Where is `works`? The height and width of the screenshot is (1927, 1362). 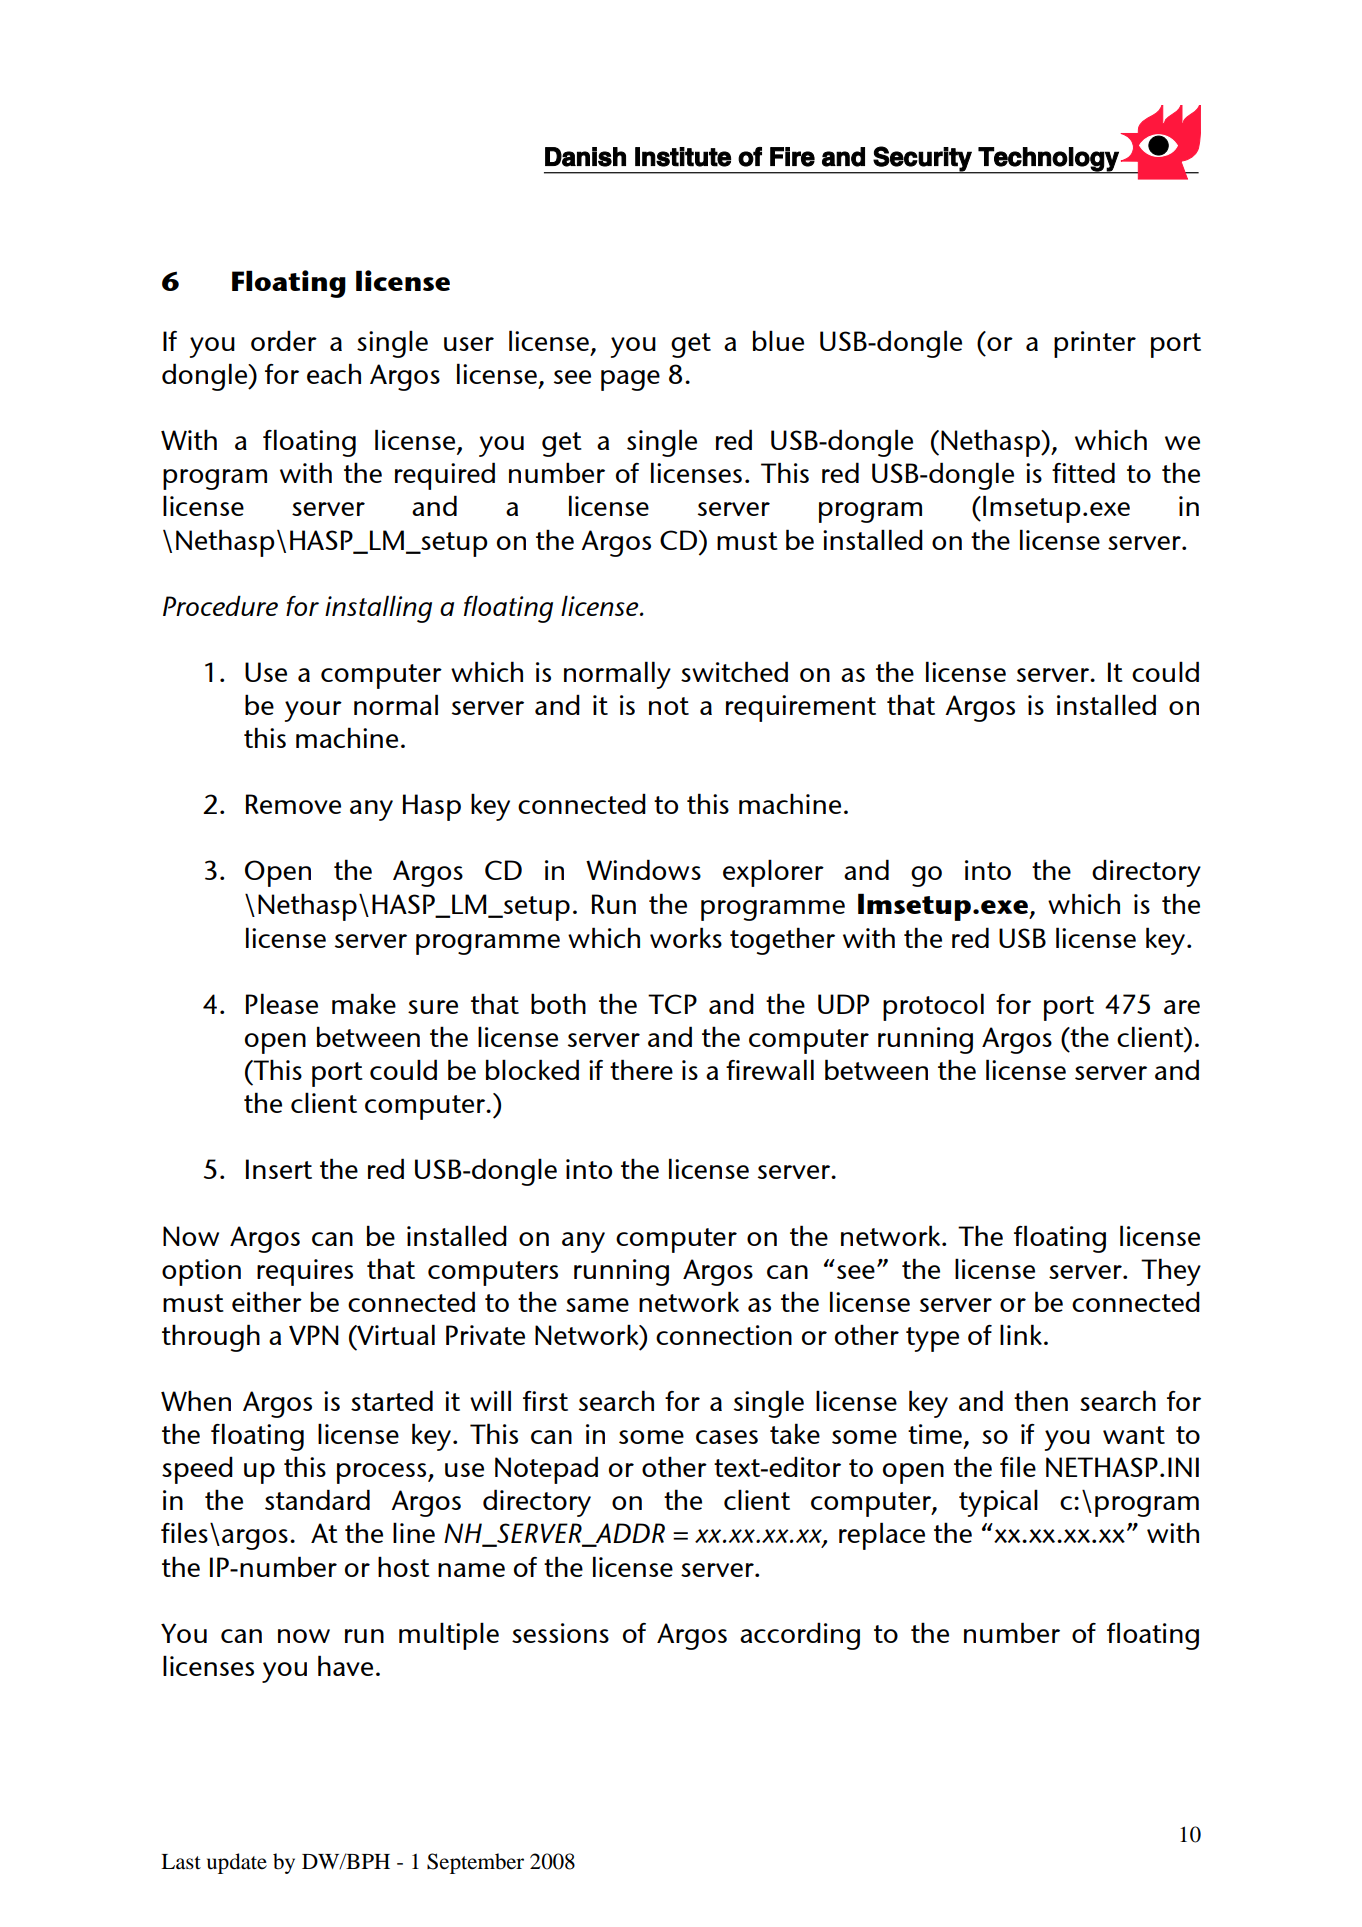
works is located at coordinates (686, 937).
